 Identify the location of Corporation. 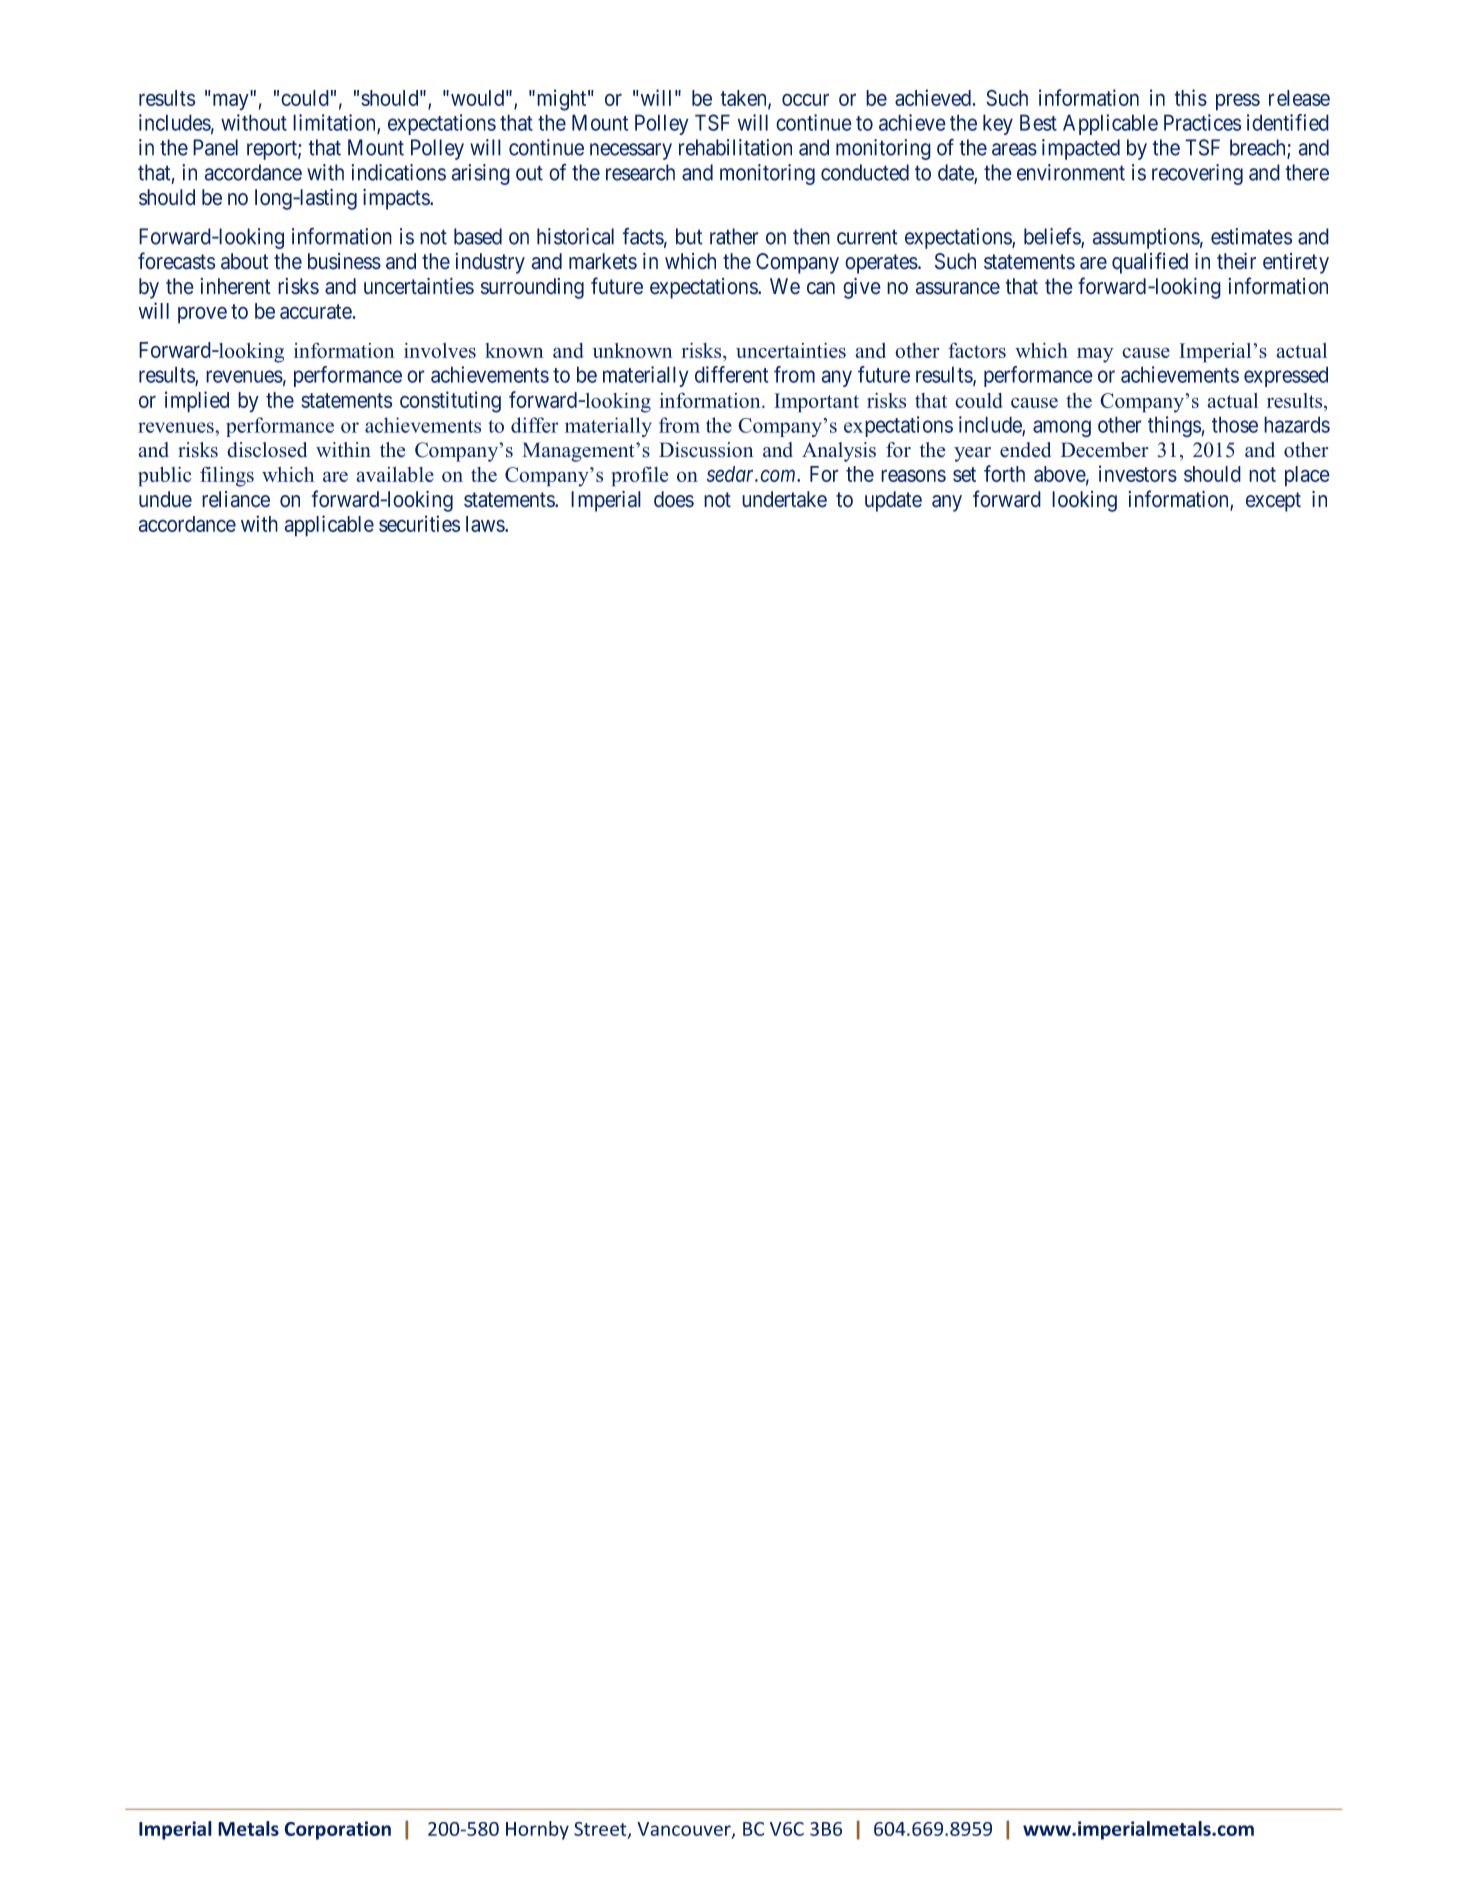
(337, 1830).
